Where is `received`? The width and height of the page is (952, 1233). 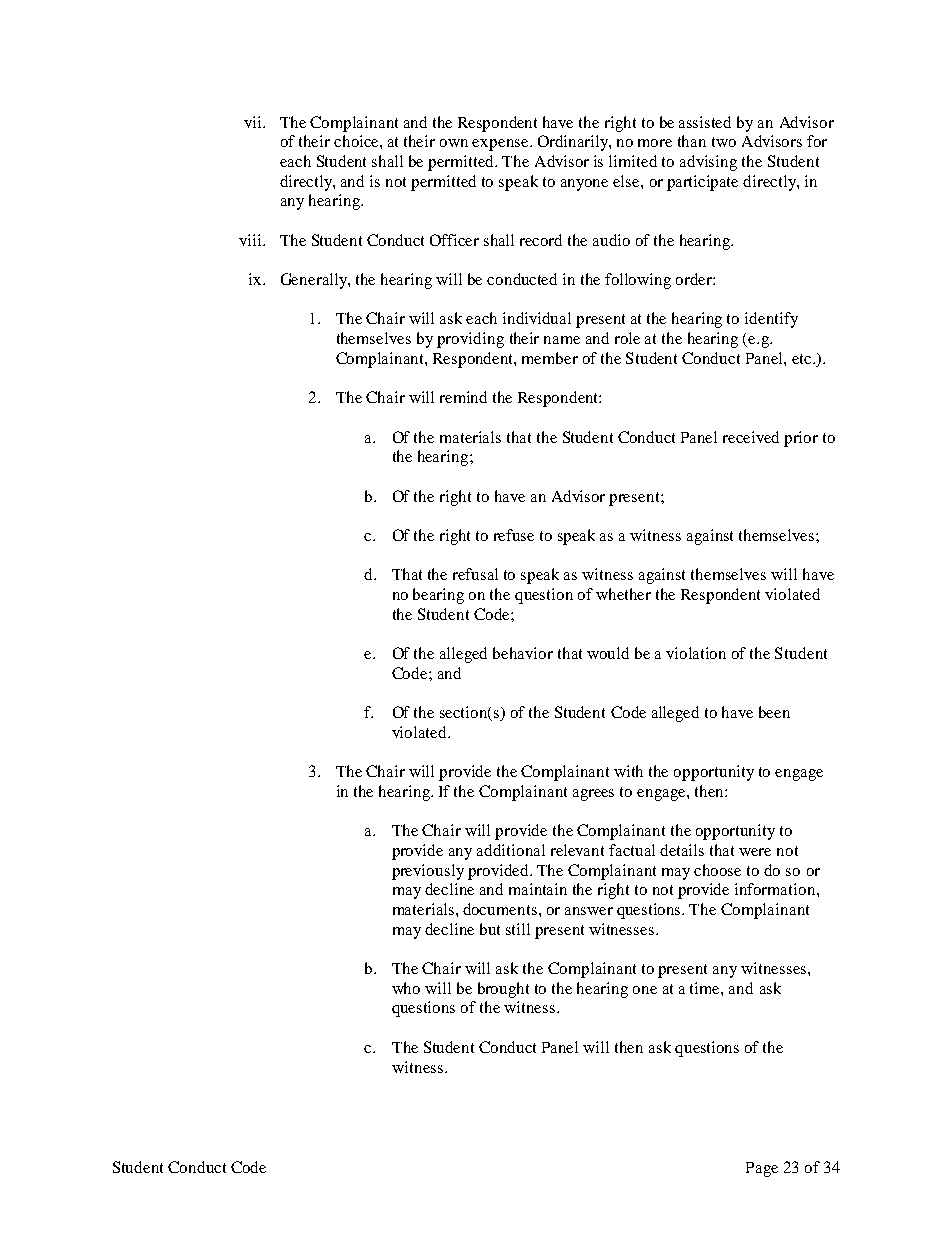 received is located at coordinates (751, 437).
